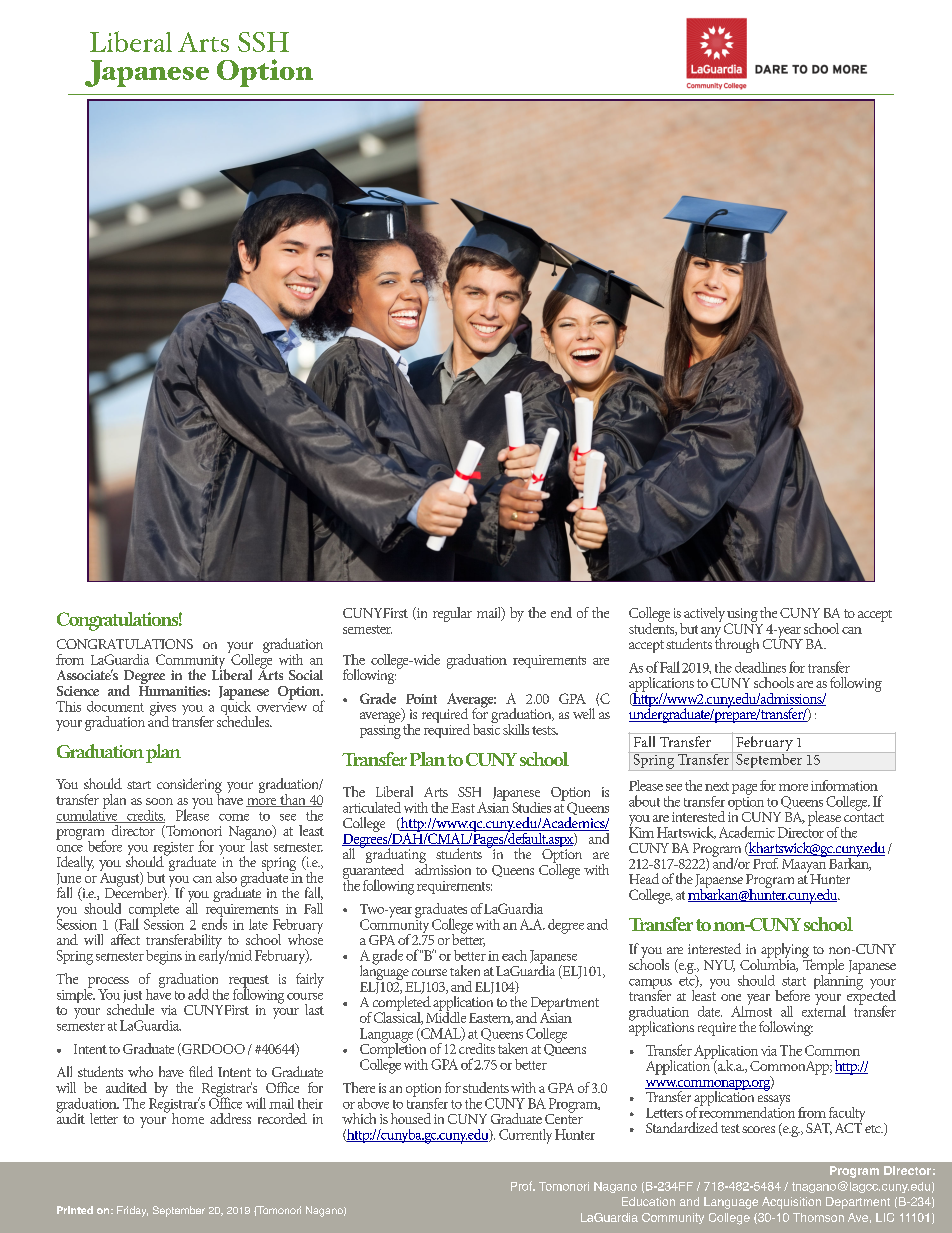 This screenshot has height=1233, width=952. What do you see at coordinates (132, 998) in the screenshot?
I see `just` at bounding box center [132, 998].
